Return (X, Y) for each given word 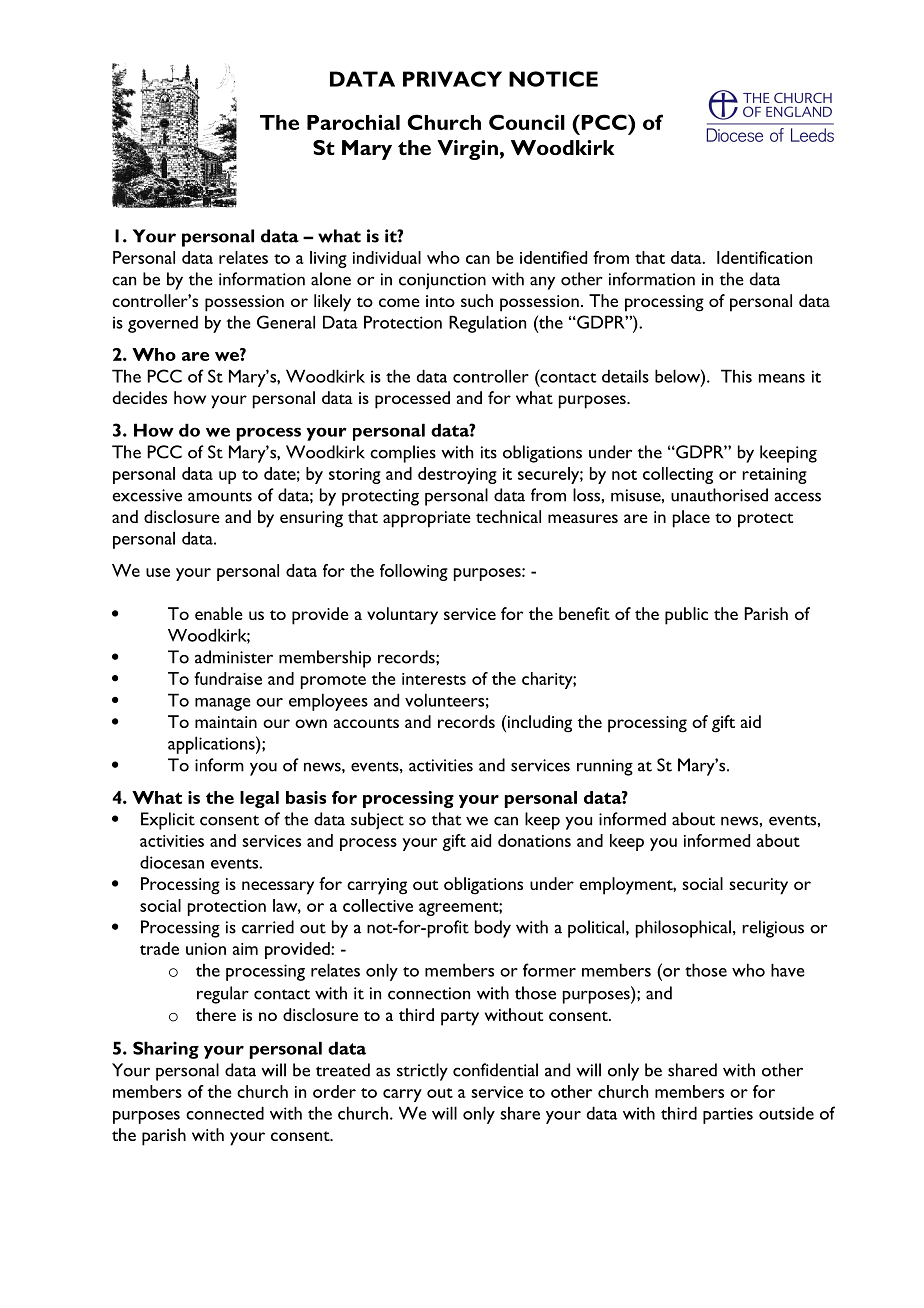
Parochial (353, 122)
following (414, 572)
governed (163, 324)
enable (219, 613)
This (736, 376)
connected (225, 1113)
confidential (495, 1070)
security (758, 886)
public (686, 616)
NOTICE (553, 79)
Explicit (168, 821)
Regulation (487, 324)
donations (534, 840)
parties (728, 1115)
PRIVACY (452, 79)
